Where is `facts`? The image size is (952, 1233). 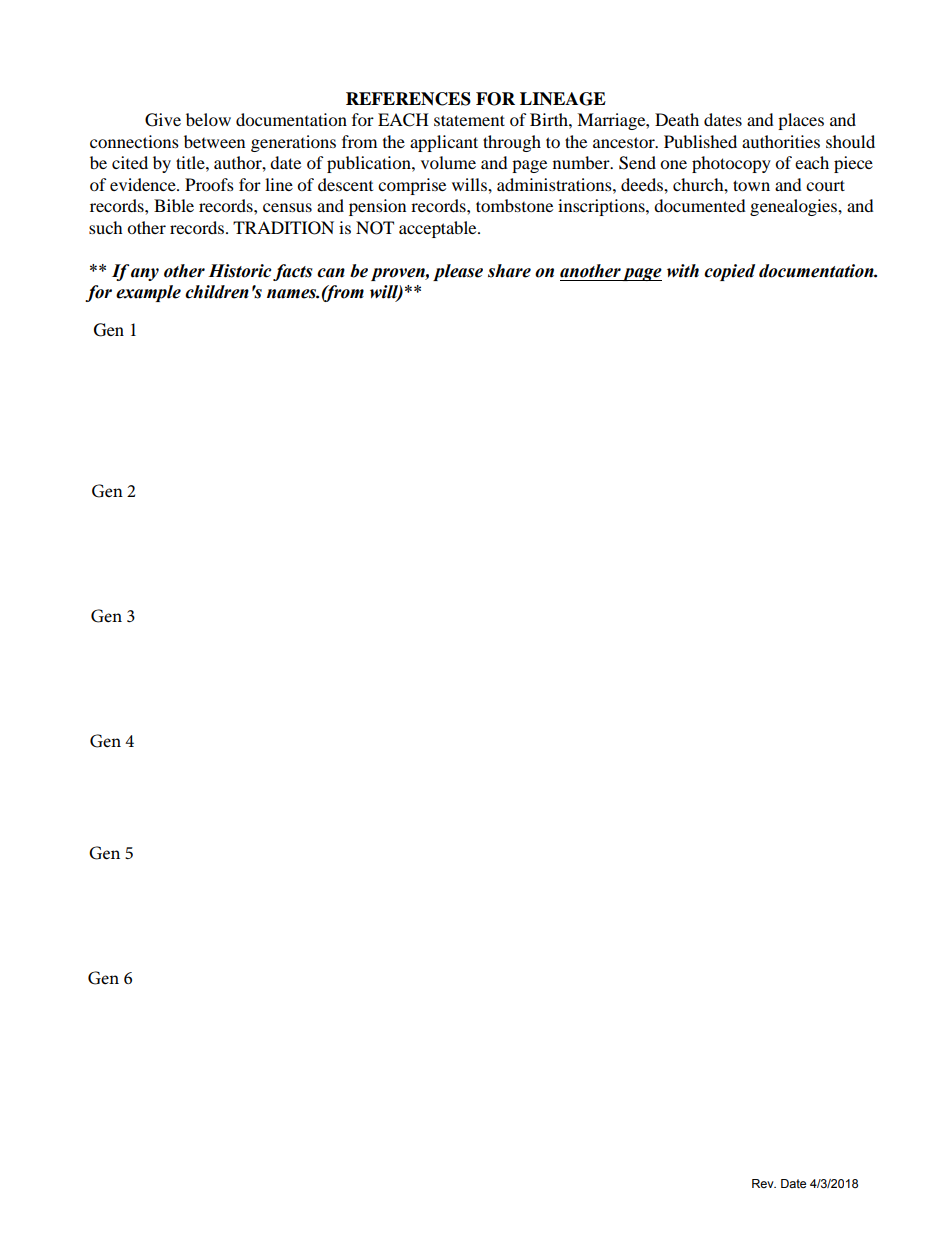
facts is located at coordinates (293, 272).
